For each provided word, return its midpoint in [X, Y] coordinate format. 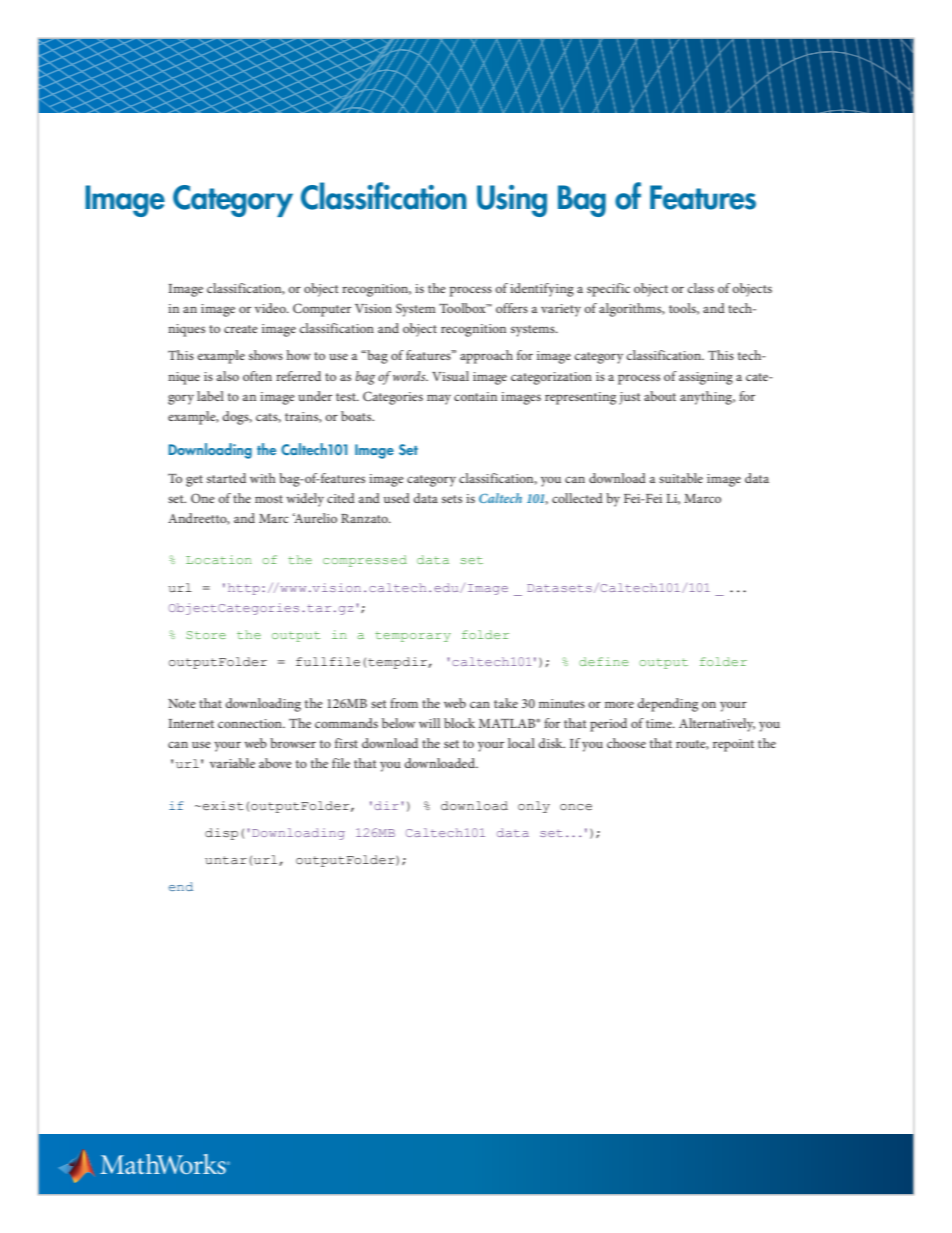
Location [219, 559]
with [263, 478]
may [439, 400]
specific [608, 290]
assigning [706, 378]
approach [486, 357]
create [241, 329]
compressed [365, 561]
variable [232, 763]
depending [667, 705]
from [404, 703]
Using [512, 201]
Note [182, 703]
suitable [681, 478]
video [271, 308]
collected [577, 498]
